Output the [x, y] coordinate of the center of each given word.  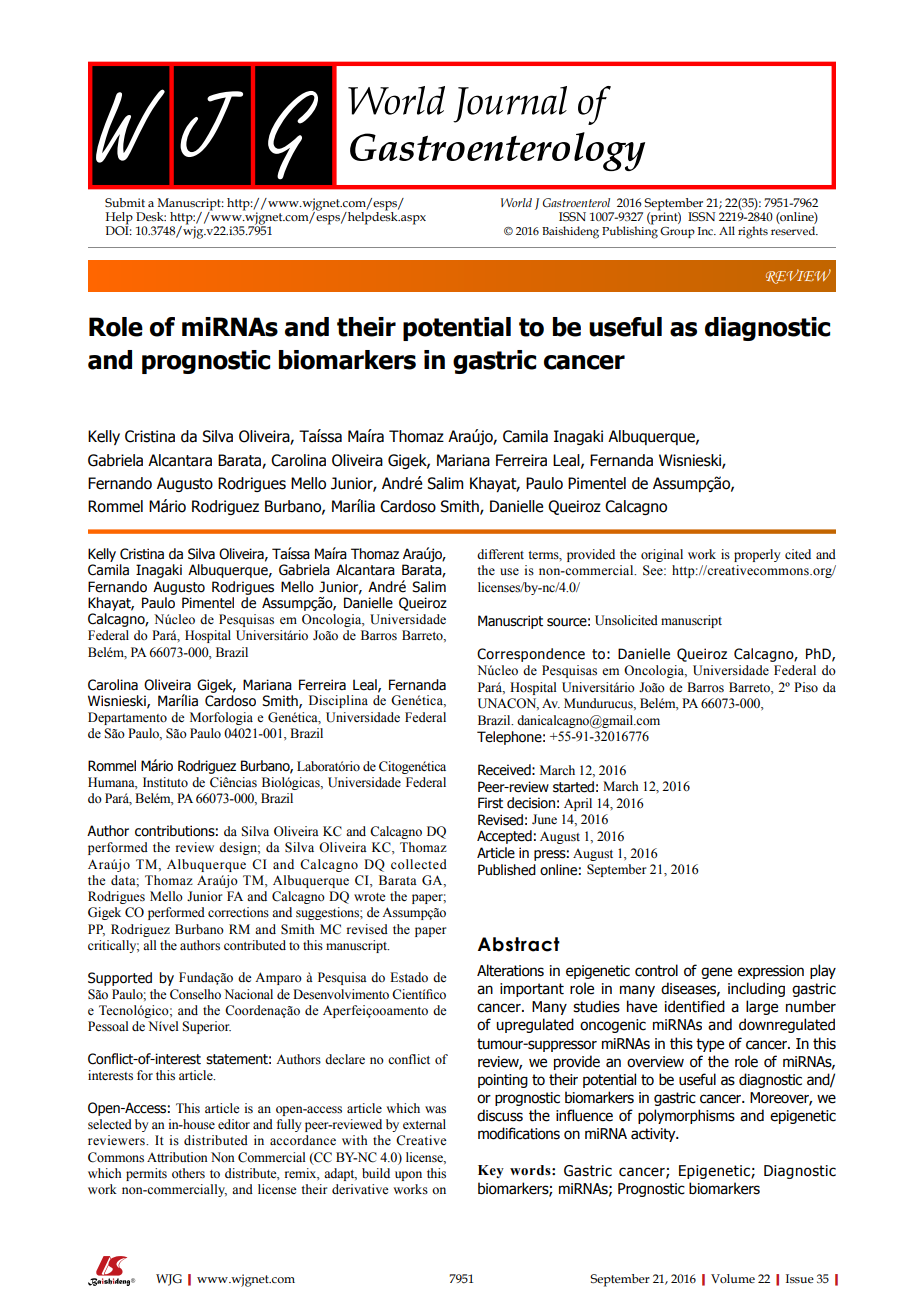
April [578, 804]
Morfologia [221, 718]
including [756, 989]
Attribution [177, 1157]
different [500, 554]
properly [757, 555]
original [662, 555]
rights [753, 232]
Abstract [519, 944]
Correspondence [531, 655]
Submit [125, 202]
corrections [238, 912]
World [516, 202]
